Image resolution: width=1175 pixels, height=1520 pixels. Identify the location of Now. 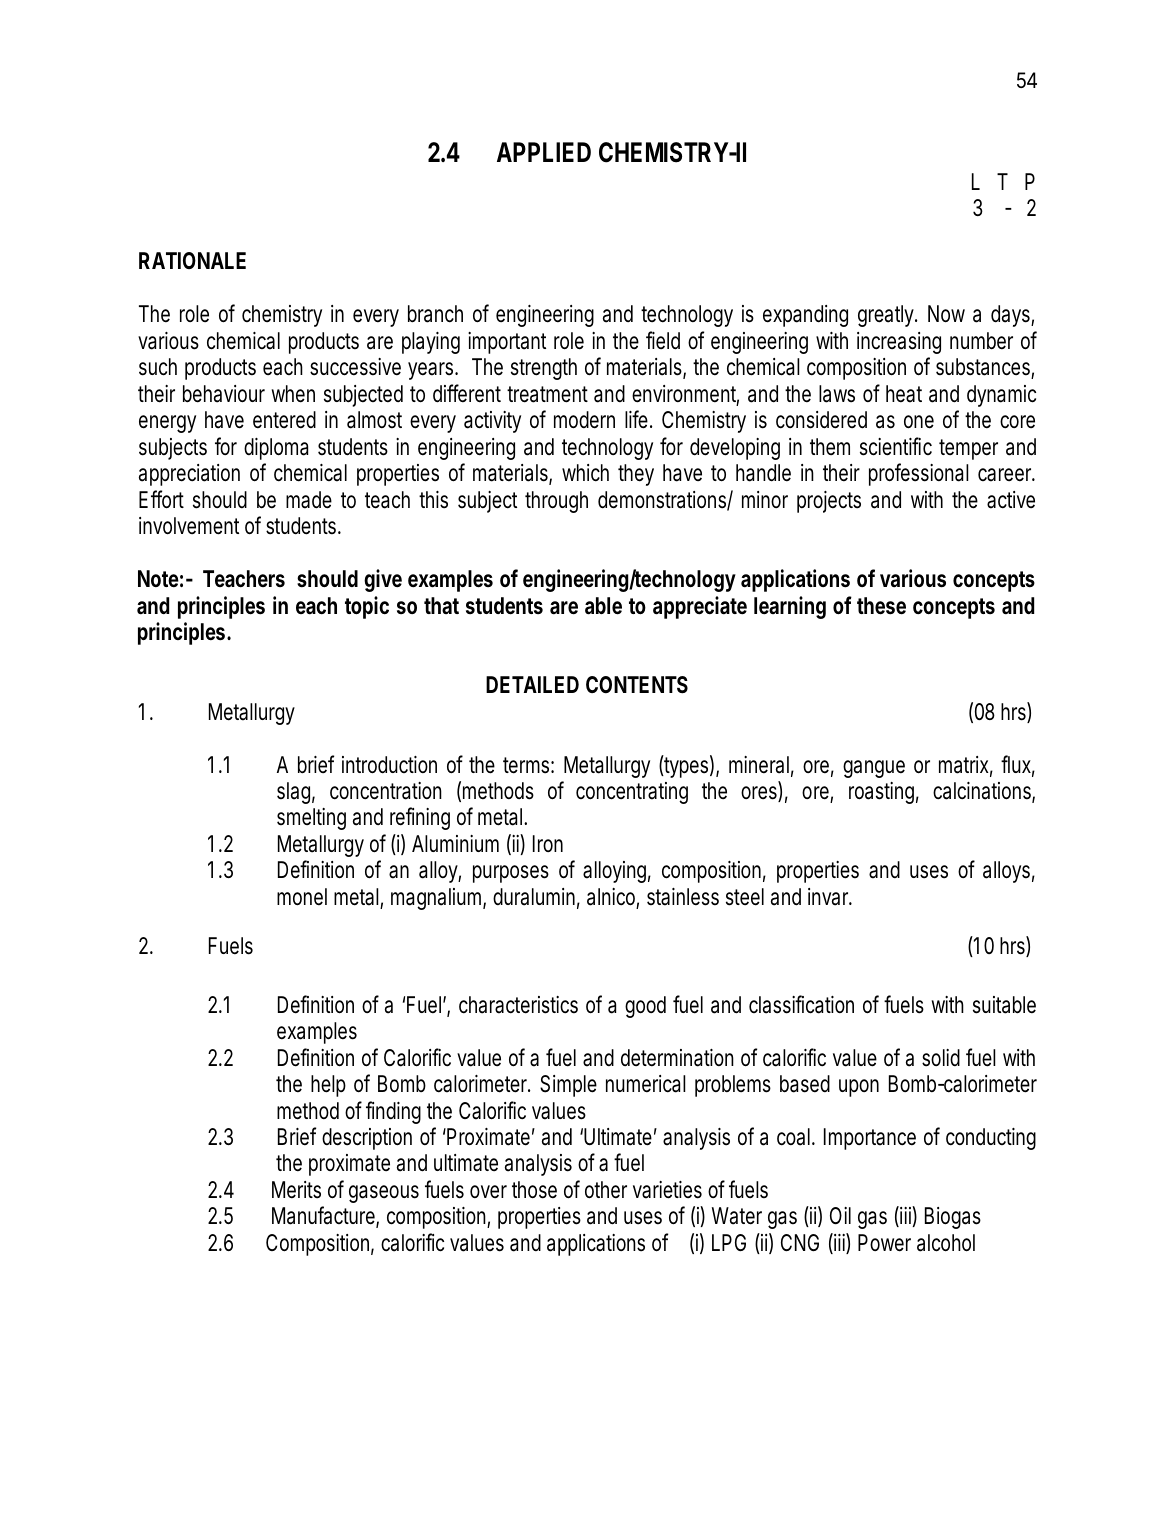
(946, 314).
